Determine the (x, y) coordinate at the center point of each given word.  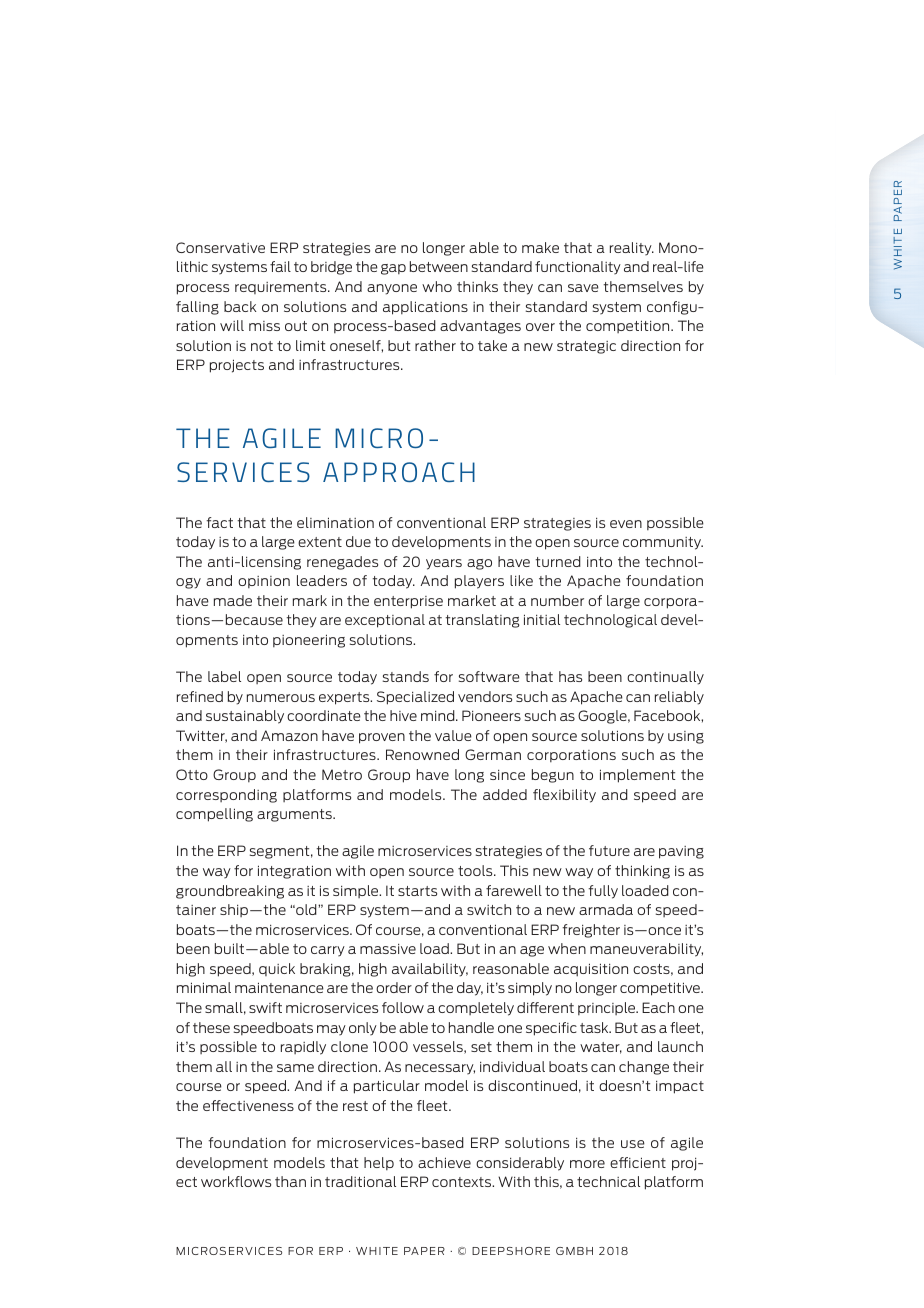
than (290, 1181)
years (444, 564)
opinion (264, 582)
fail (280, 266)
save (583, 288)
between (439, 266)
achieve (444, 1162)
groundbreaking (230, 892)
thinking (642, 872)
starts (417, 891)
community (663, 543)
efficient (638, 1162)
